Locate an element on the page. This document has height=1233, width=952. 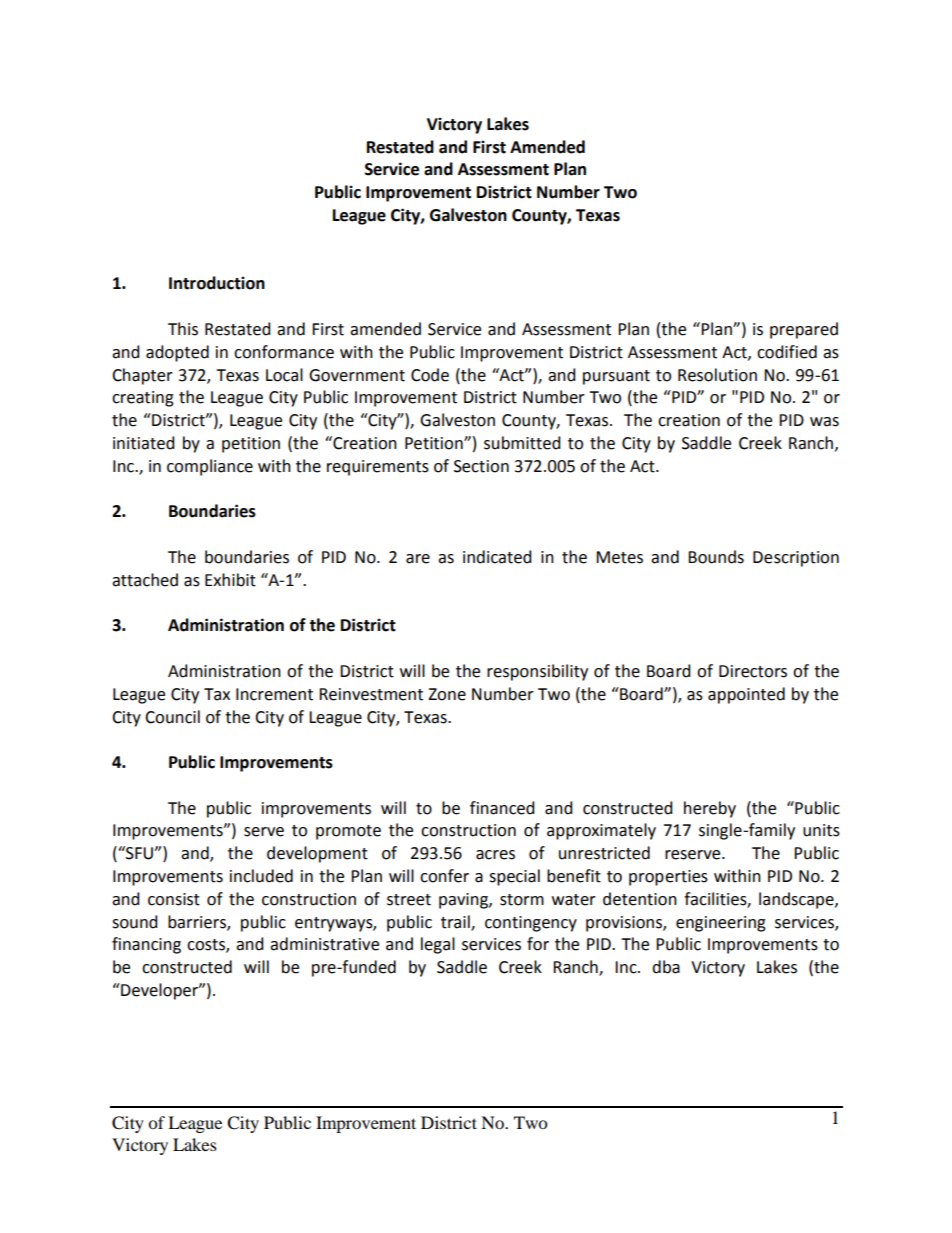
responsibility is located at coordinates (537, 672).
